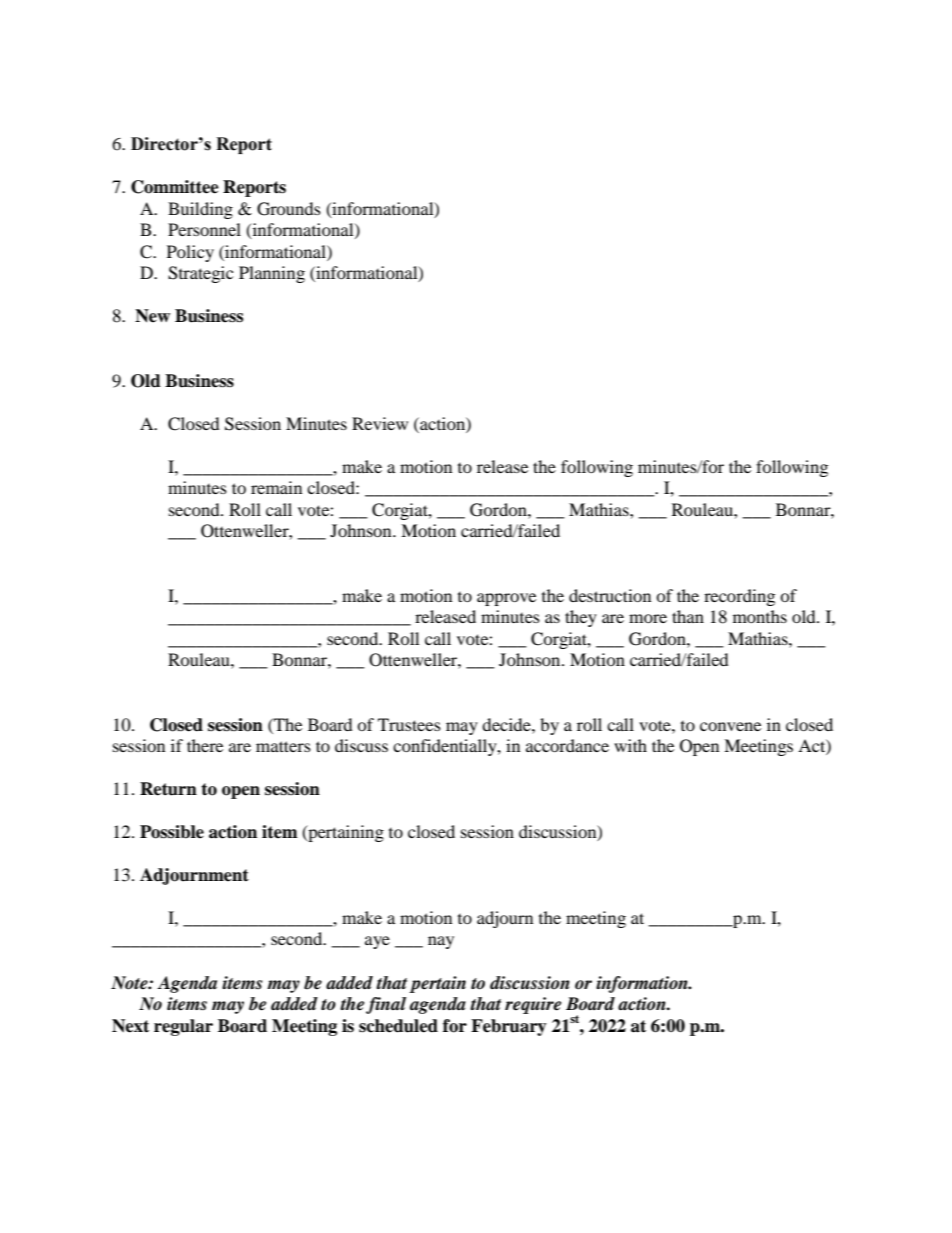 The image size is (952, 1233). I want to click on Planning, so click(272, 274).
